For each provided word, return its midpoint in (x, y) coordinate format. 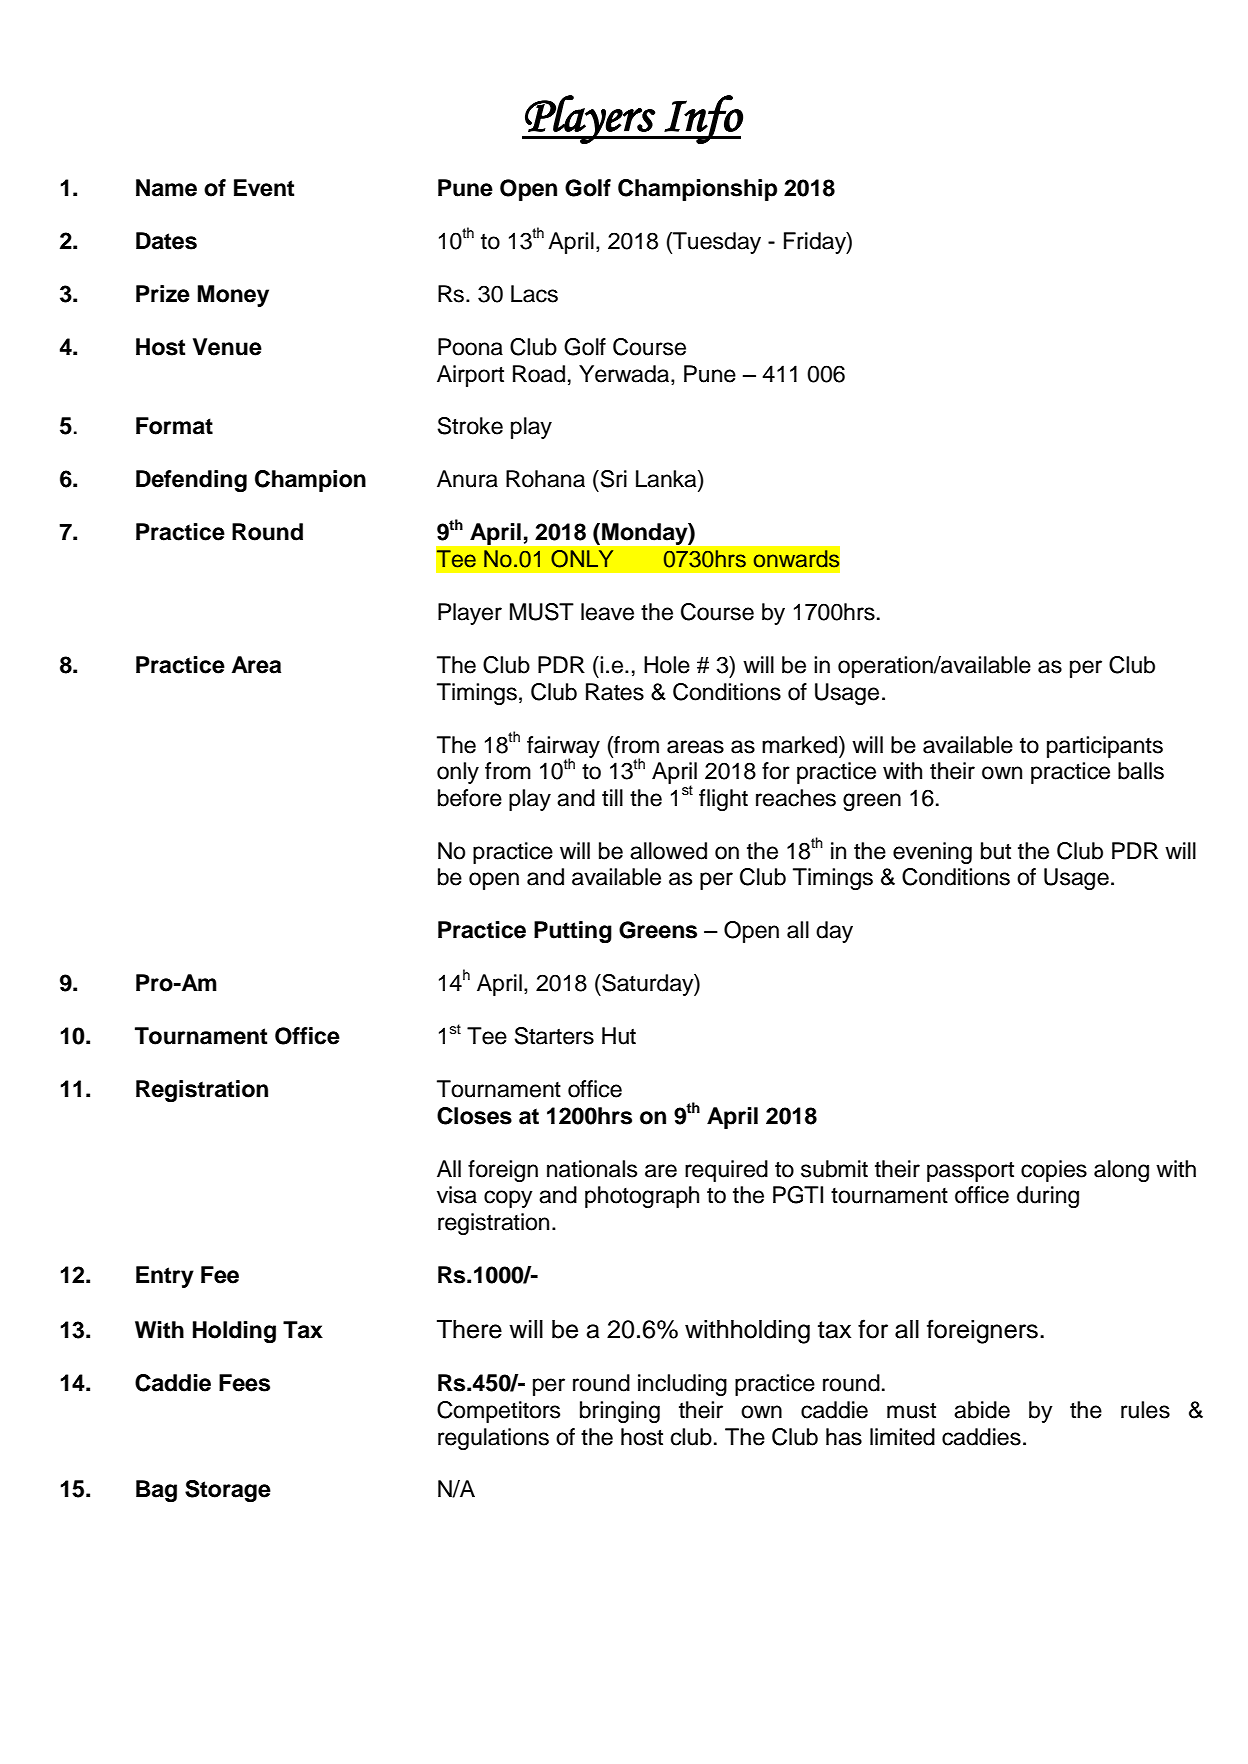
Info (703, 119)
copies (1054, 1171)
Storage (228, 1491)
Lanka (667, 479)
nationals (592, 1169)
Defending (191, 481)
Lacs (534, 294)
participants (1105, 747)
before (470, 798)
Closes (474, 1116)
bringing (620, 1412)
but (996, 851)
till (612, 797)
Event (264, 188)
